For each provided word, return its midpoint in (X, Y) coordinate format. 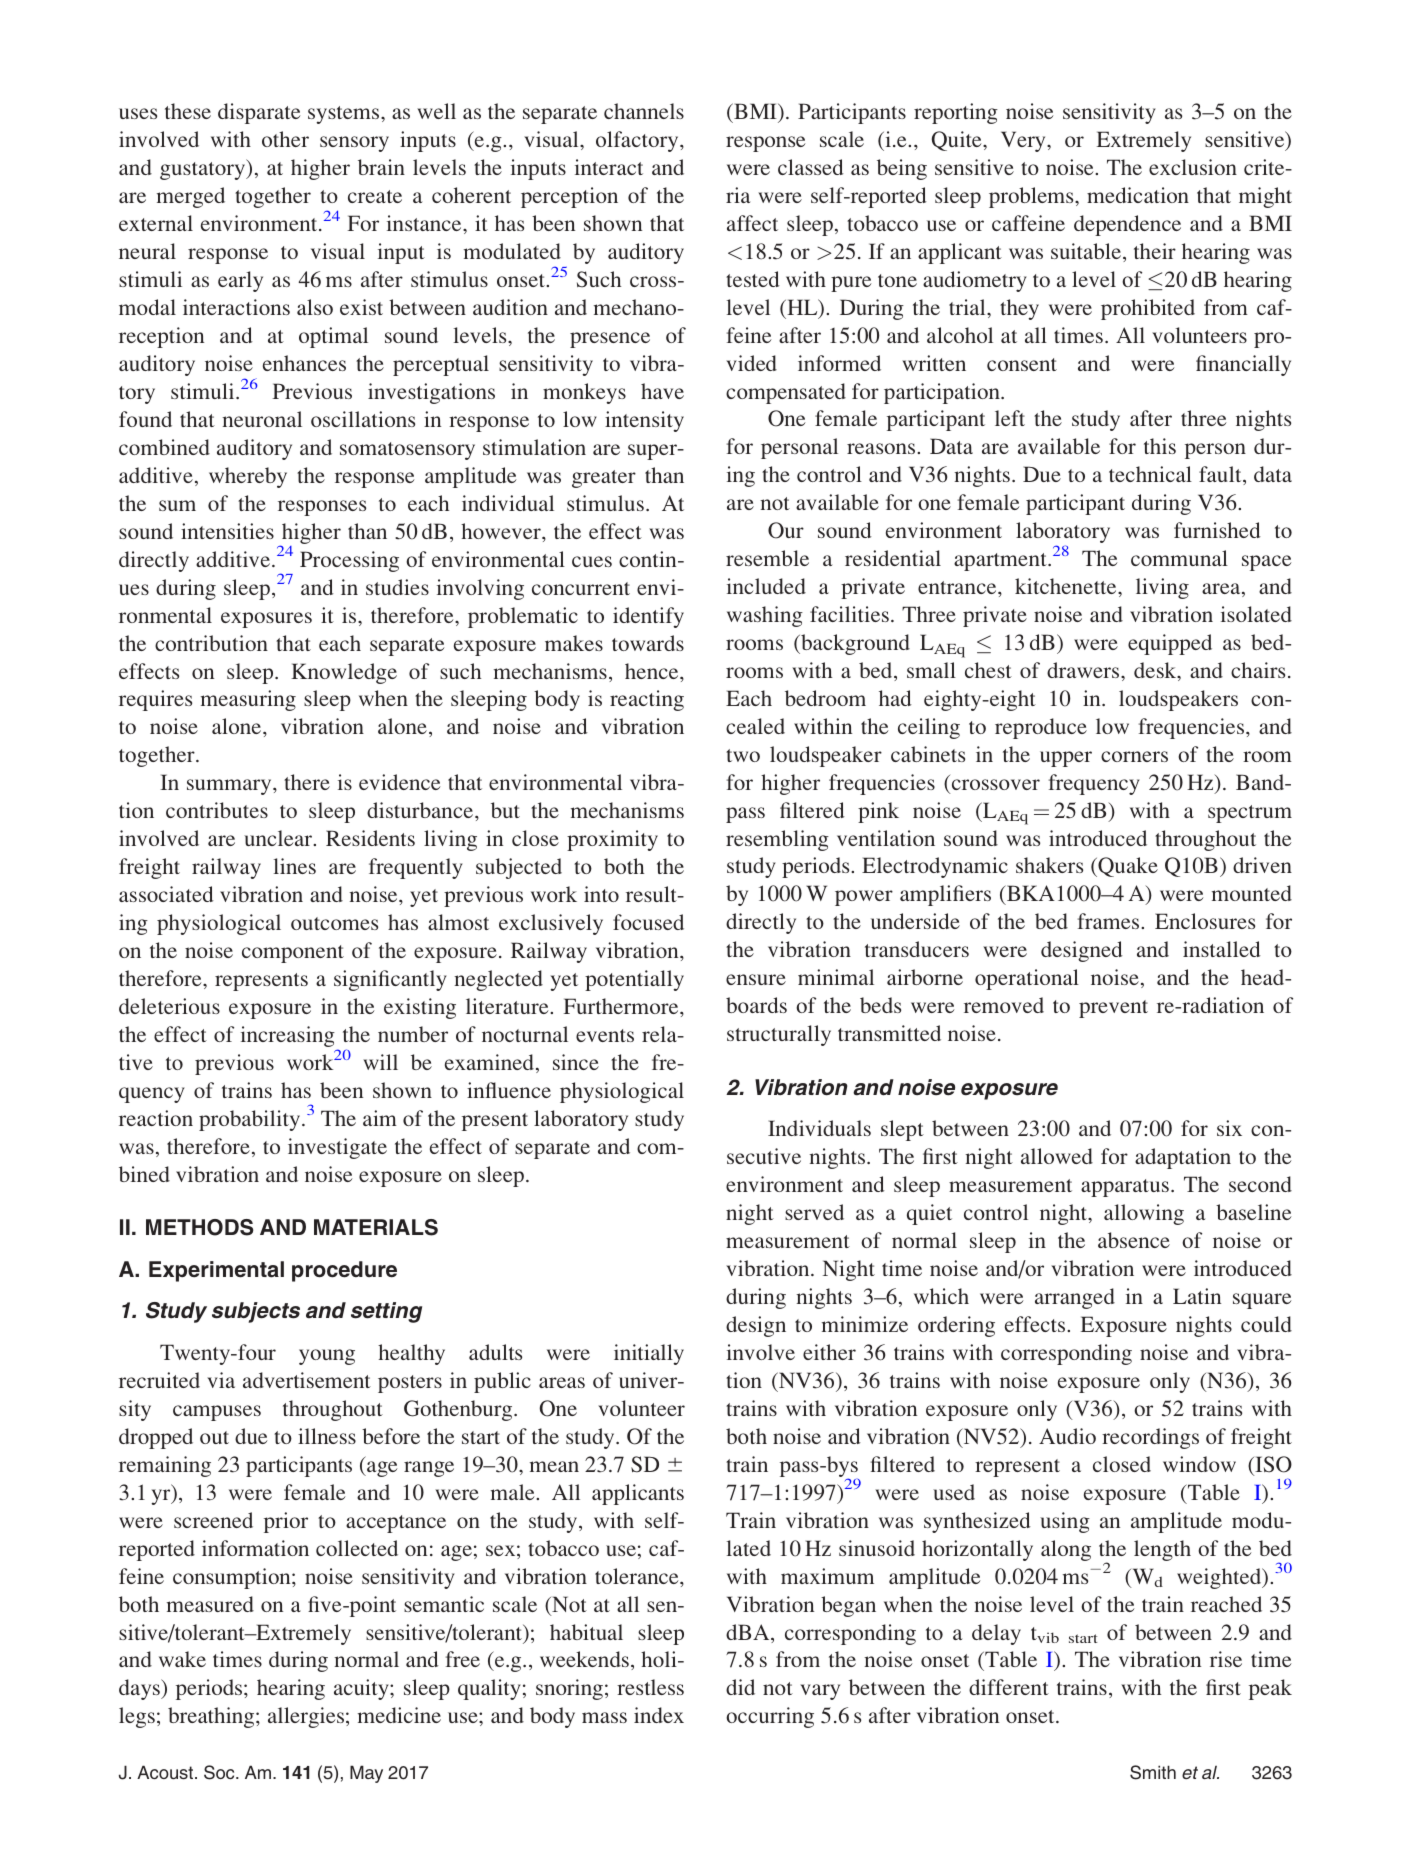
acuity (362, 1689)
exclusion (1193, 167)
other (285, 139)
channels (644, 111)
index (659, 1715)
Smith (1153, 1772)
